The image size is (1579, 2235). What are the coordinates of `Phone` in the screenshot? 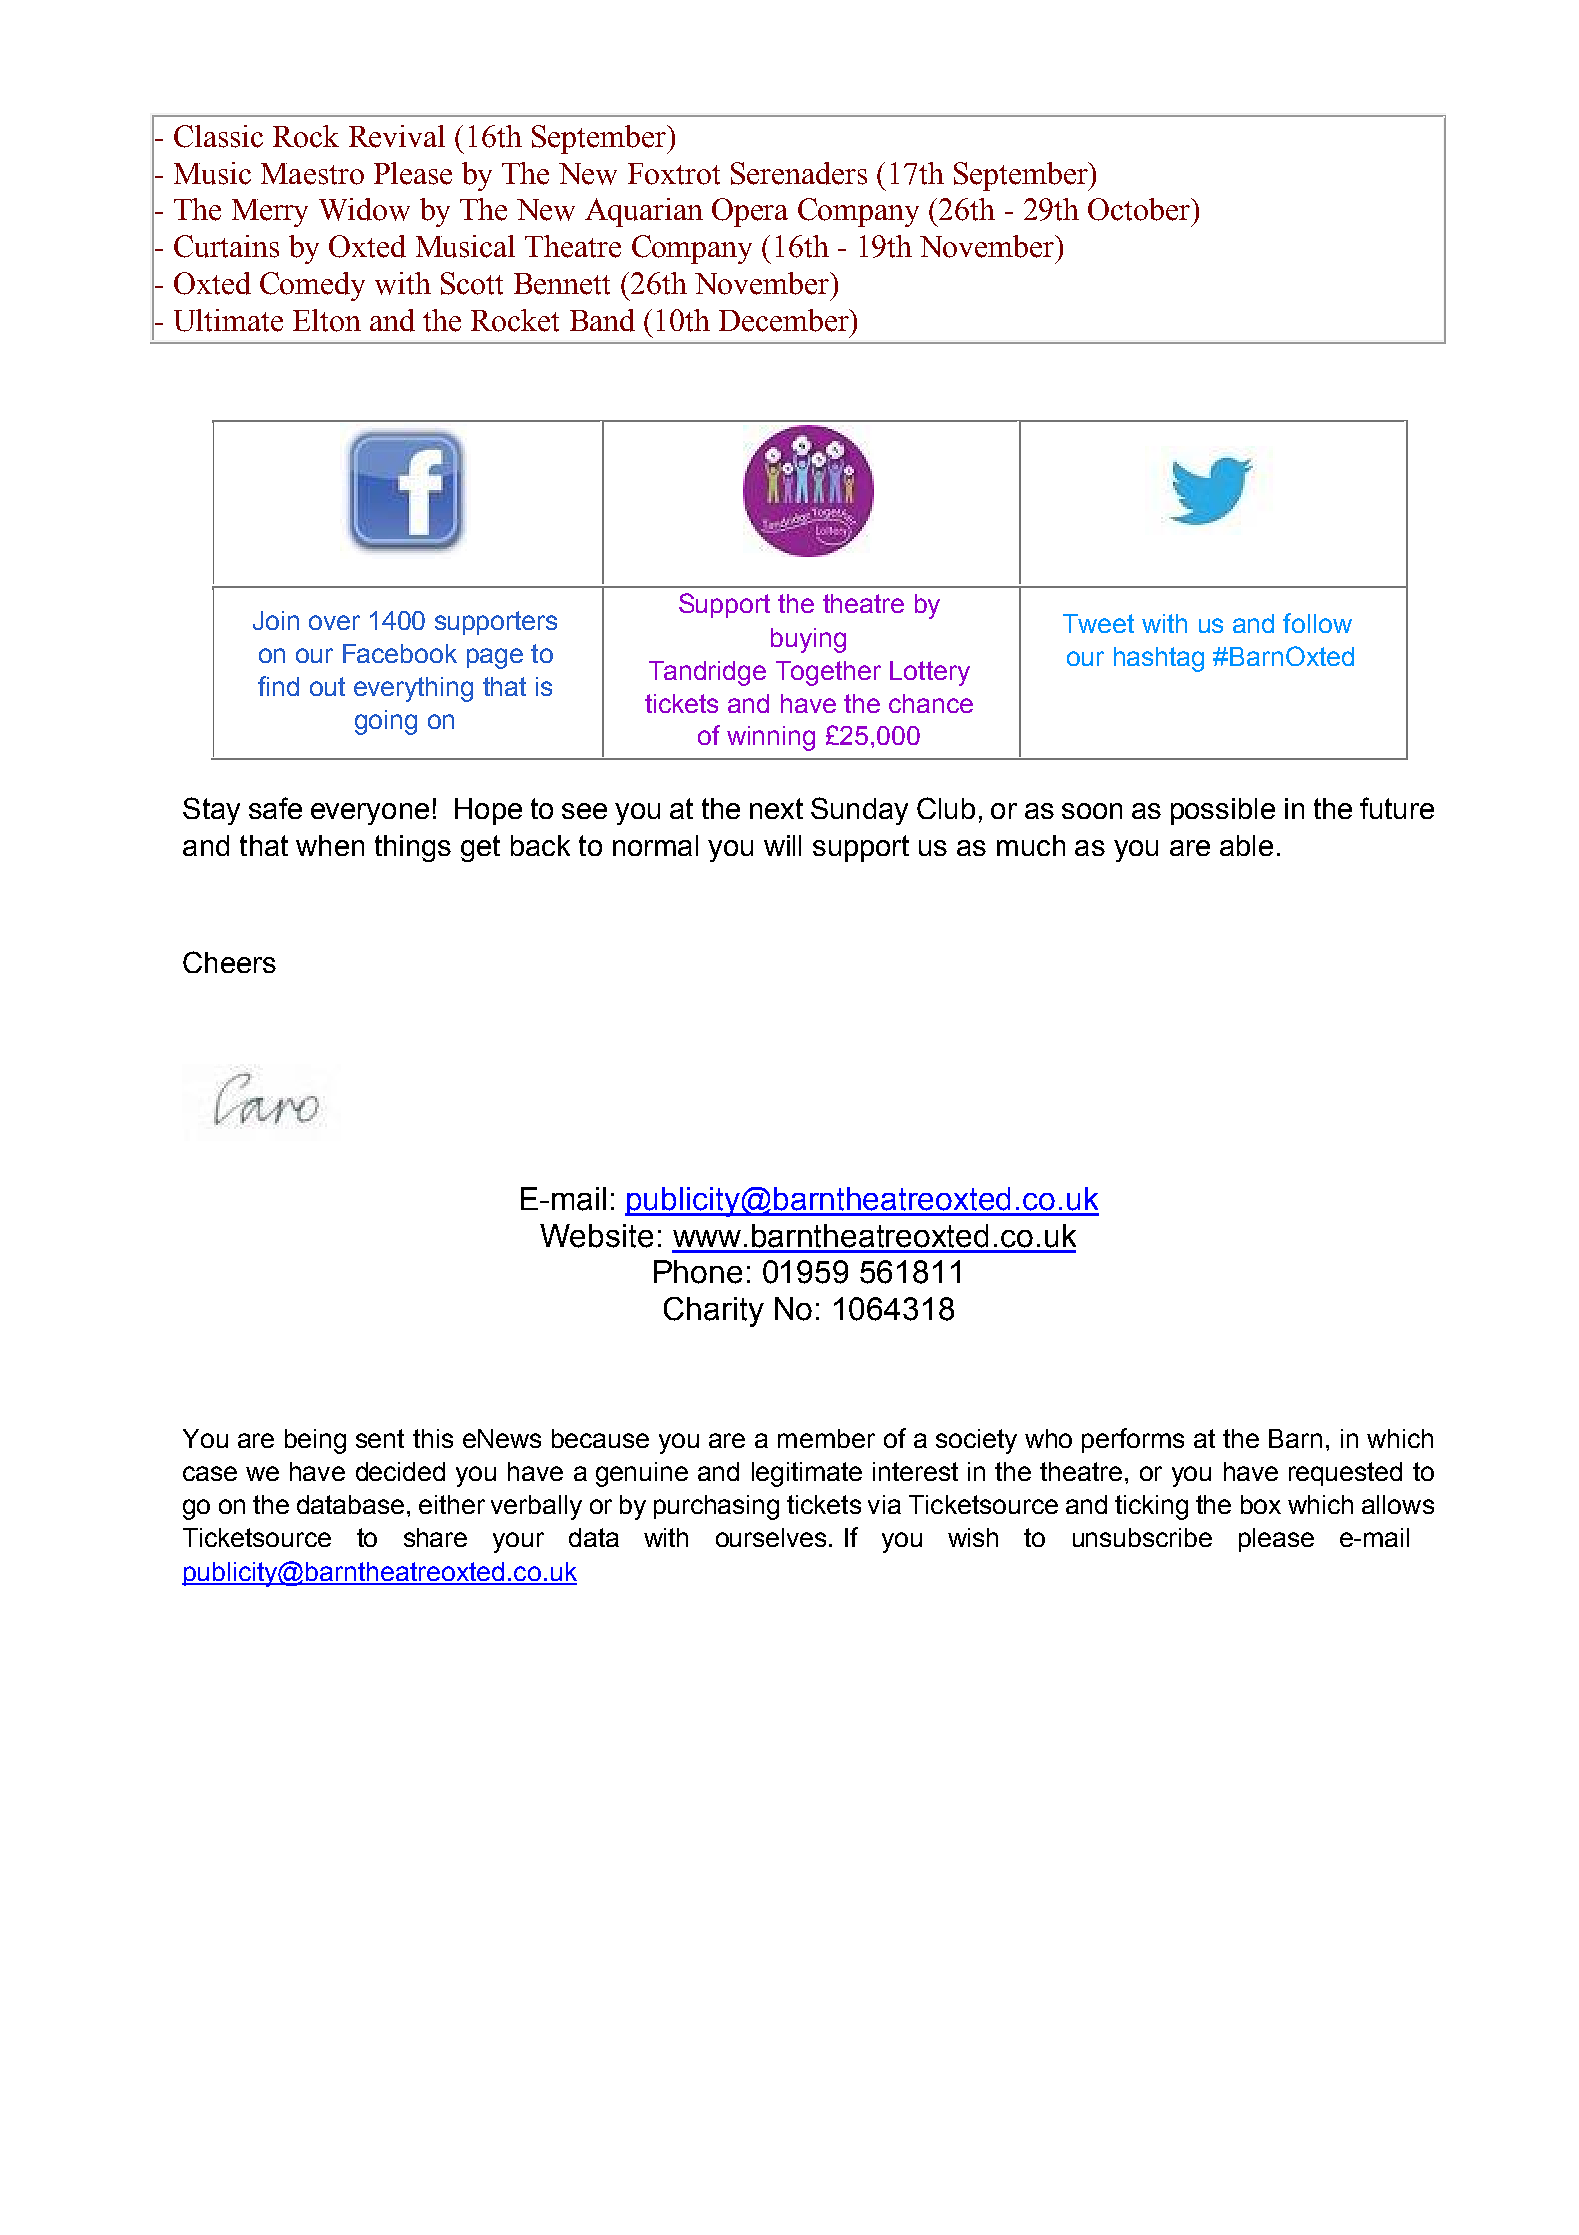 It's located at (698, 1272).
